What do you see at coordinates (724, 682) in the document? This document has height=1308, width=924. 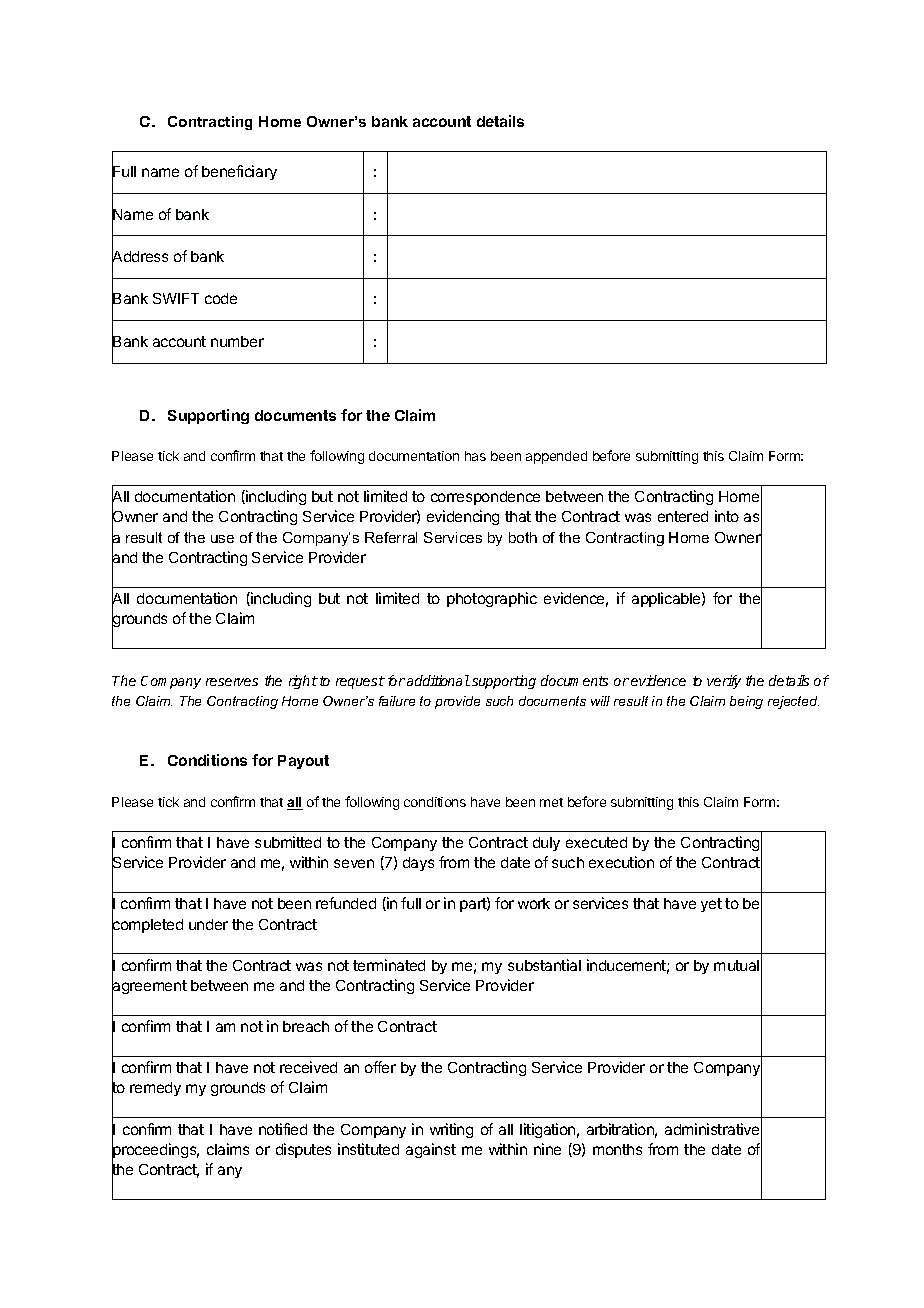 I see `verify` at bounding box center [724, 682].
